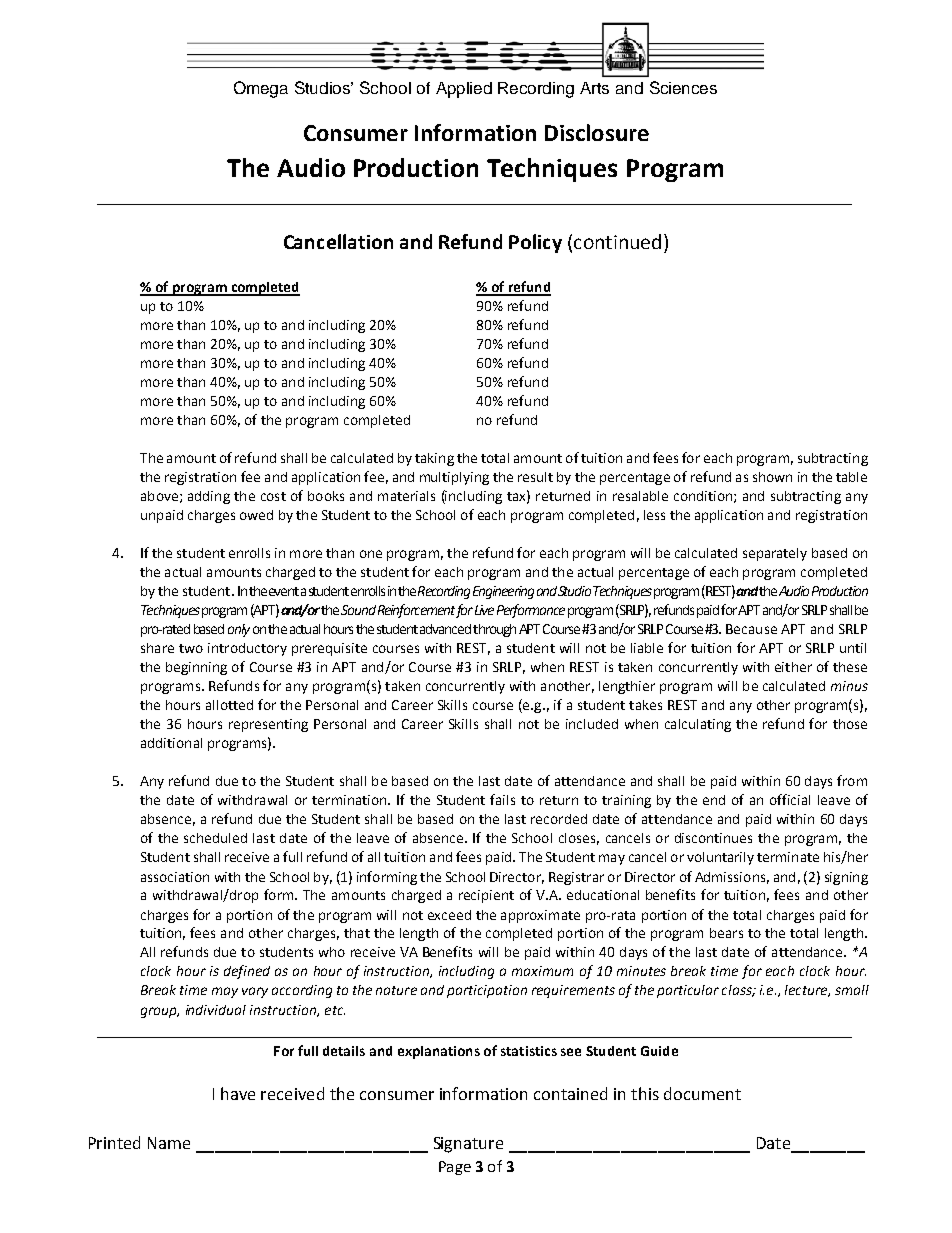 The width and height of the screenshot is (952, 1233). What do you see at coordinates (751, 629) in the screenshot?
I see `Because` at bounding box center [751, 629].
